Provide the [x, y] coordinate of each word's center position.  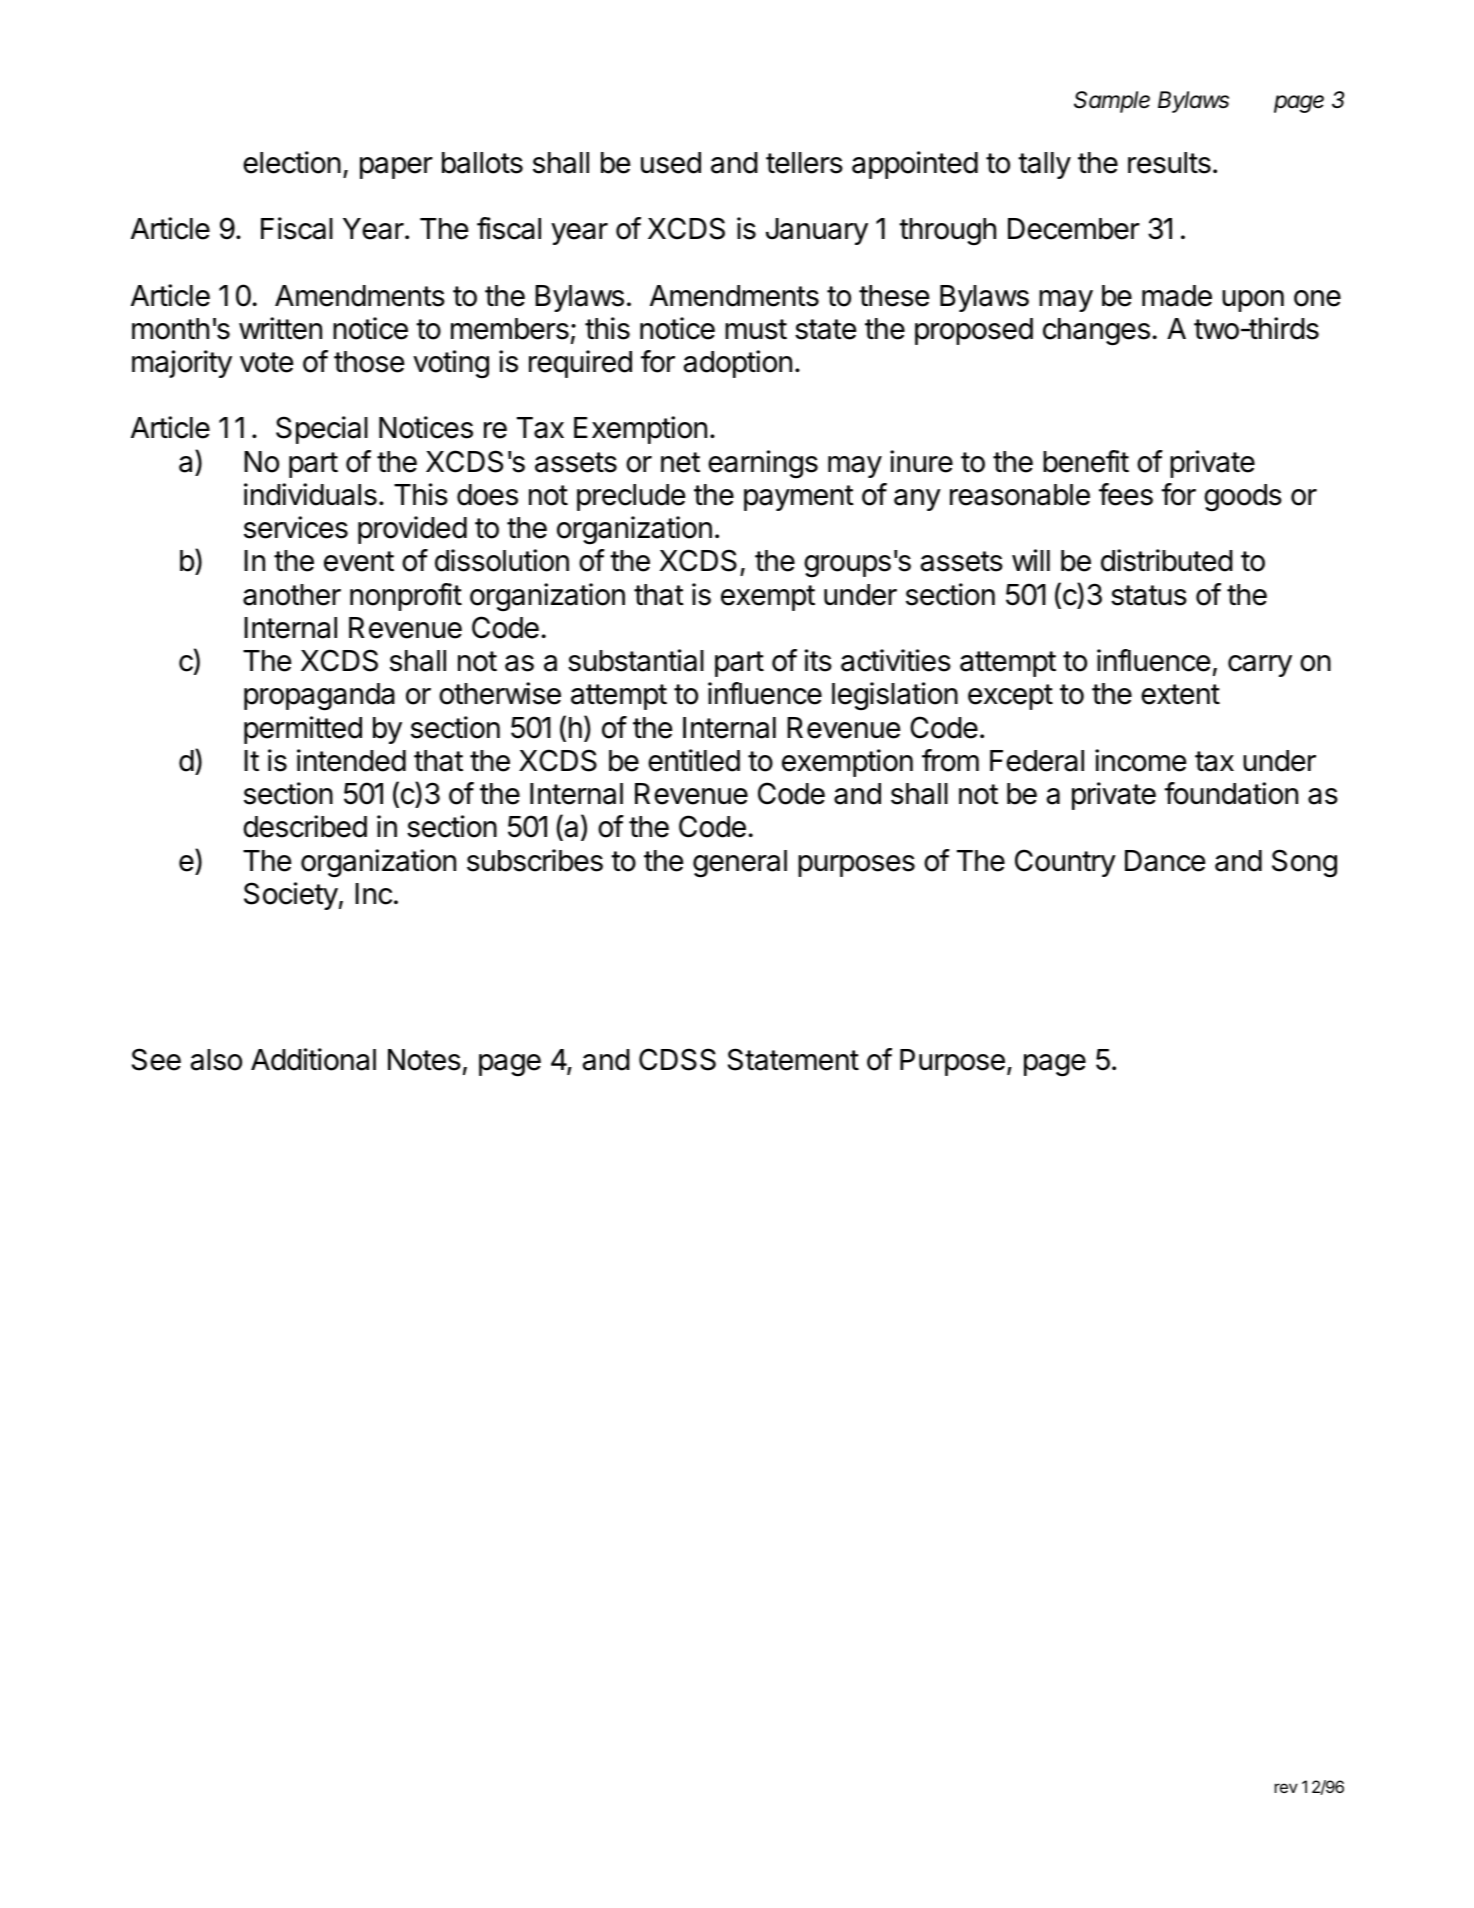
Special [322, 430]
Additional [313, 1059]
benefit [1086, 461]
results [1169, 163]
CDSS [677, 1059]
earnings [763, 464]
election [292, 162]
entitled [694, 760]
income [1140, 760]
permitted [303, 730]
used [671, 163]
